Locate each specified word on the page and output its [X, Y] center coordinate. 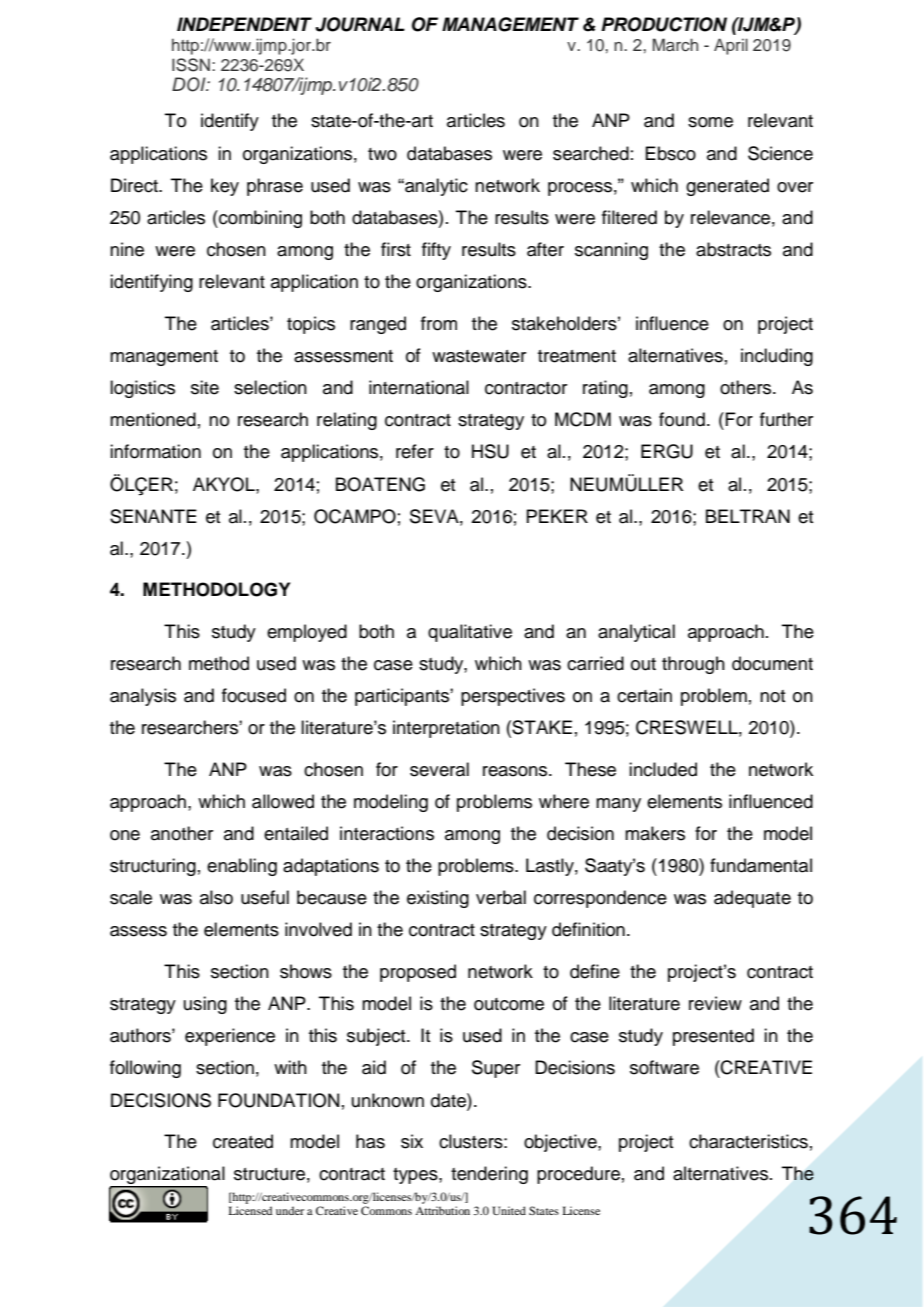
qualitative [470, 633]
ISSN [191, 65]
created [243, 1141]
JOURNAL [360, 24]
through [693, 665]
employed [307, 633]
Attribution [442, 1210]
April [731, 46]
